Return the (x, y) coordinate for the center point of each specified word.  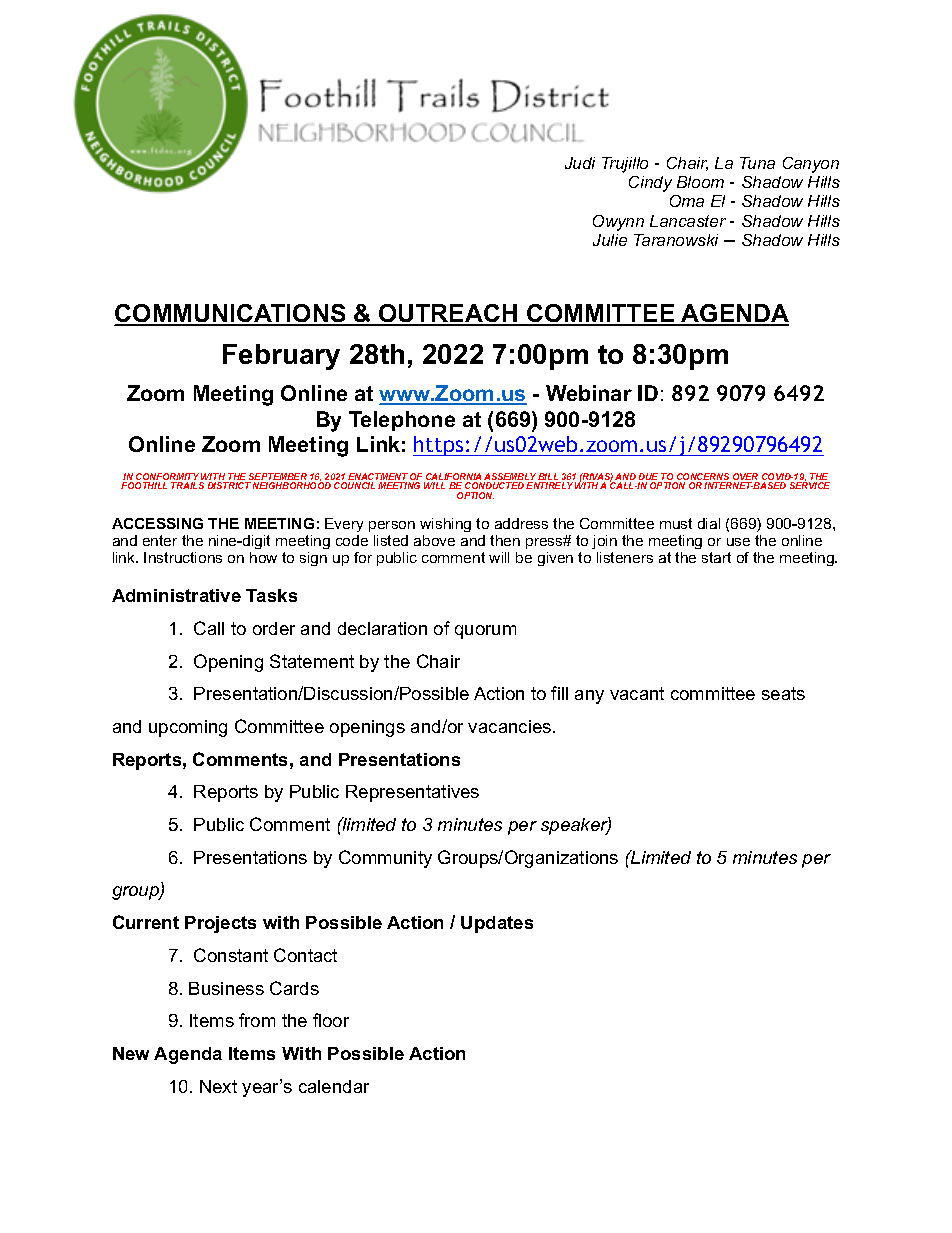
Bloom (700, 182)
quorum (485, 632)
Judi (580, 163)
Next (218, 1086)
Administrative (176, 595)
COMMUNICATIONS (231, 314)
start (716, 557)
